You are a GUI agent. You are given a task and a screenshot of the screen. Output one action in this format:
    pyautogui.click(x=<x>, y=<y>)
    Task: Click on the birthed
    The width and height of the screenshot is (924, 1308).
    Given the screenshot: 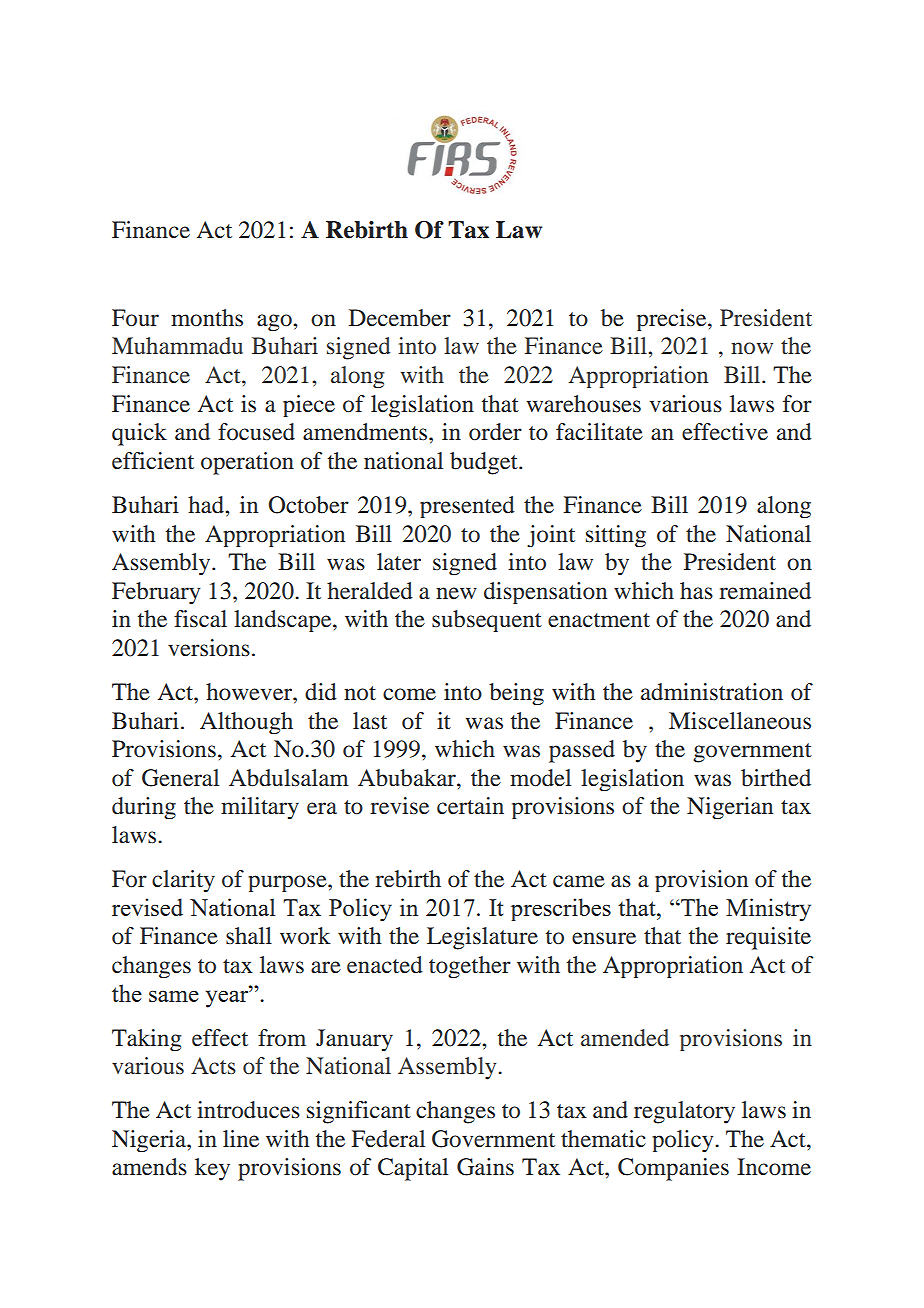 What is the action you would take?
    pyautogui.click(x=776, y=778)
